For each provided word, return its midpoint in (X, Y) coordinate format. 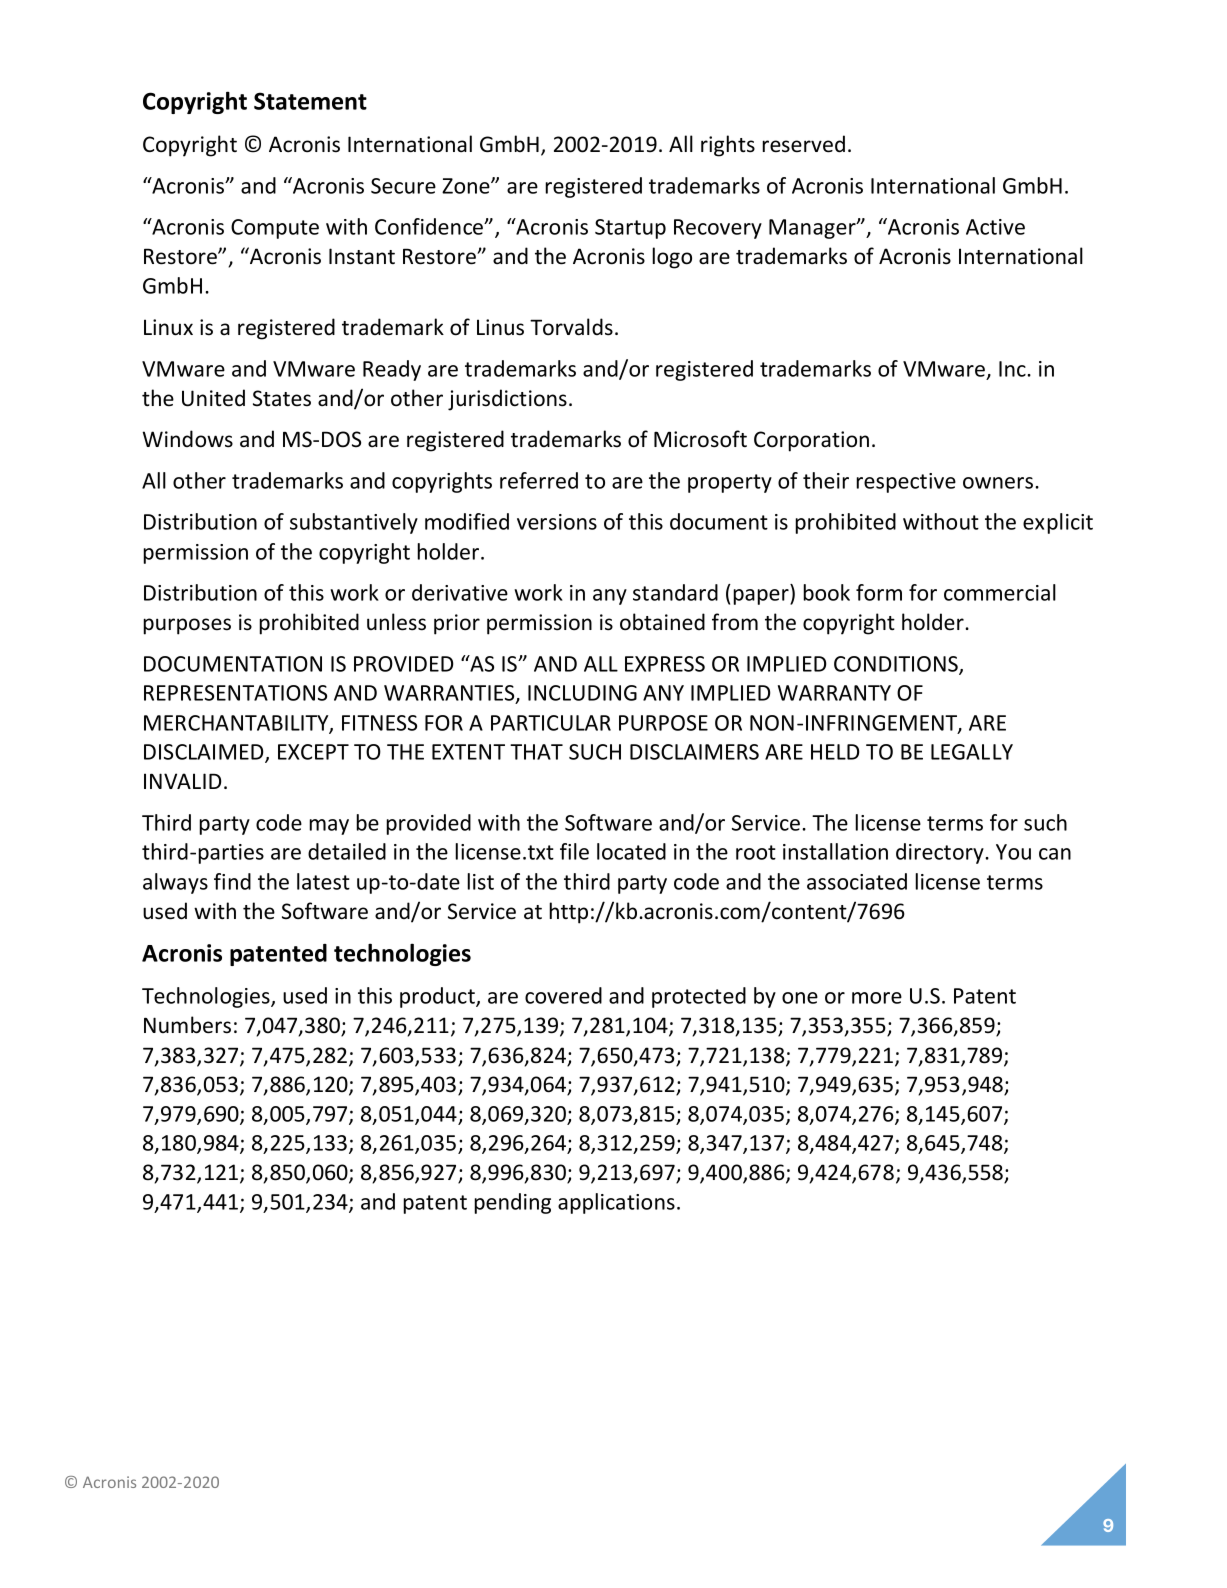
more (877, 998)
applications (616, 1203)
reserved (803, 144)
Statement (310, 101)
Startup (630, 229)
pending (512, 1203)
